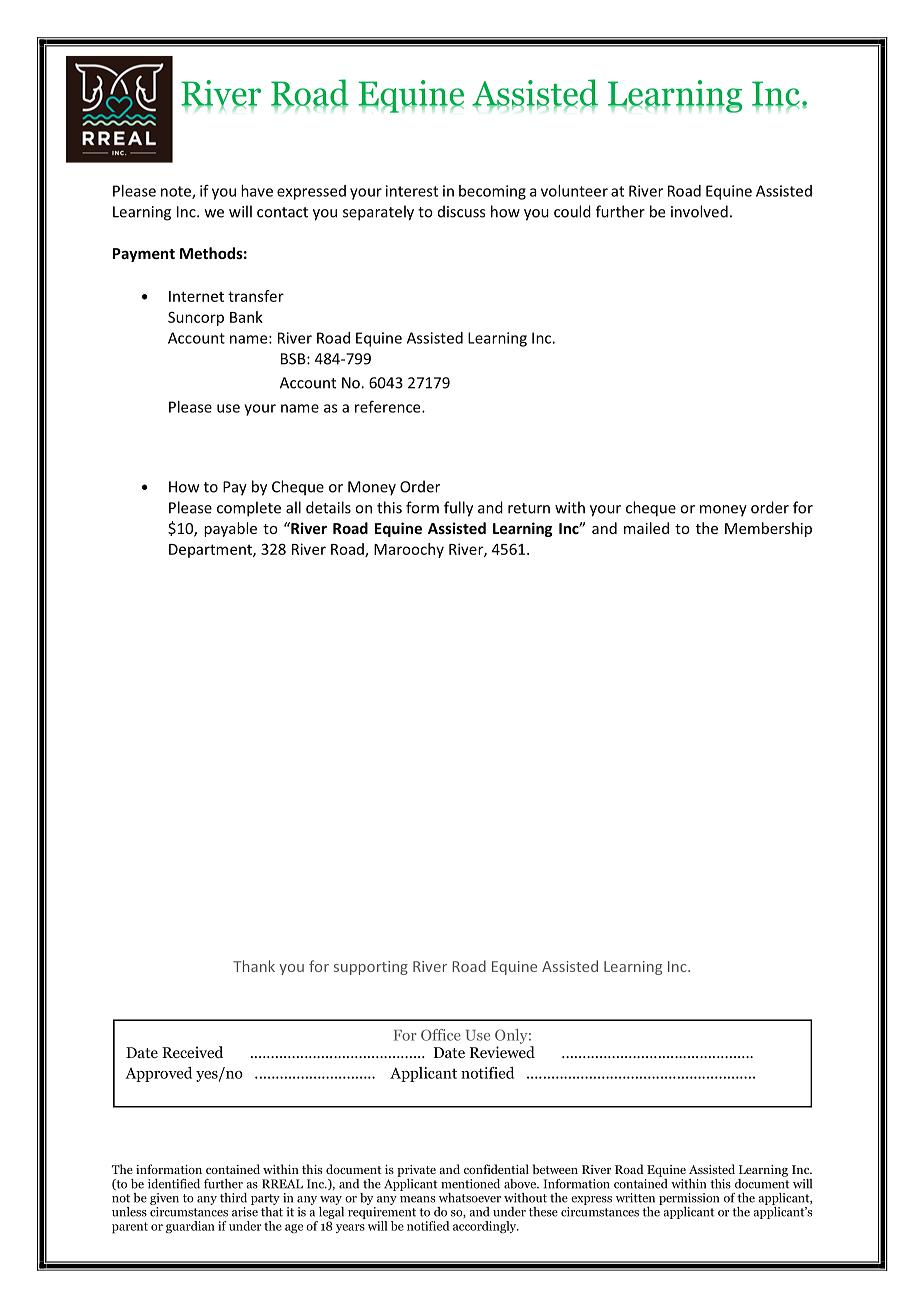 The width and height of the document is (924, 1308). Describe the element at coordinates (646, 528) in the document. I see `mailed` at that location.
